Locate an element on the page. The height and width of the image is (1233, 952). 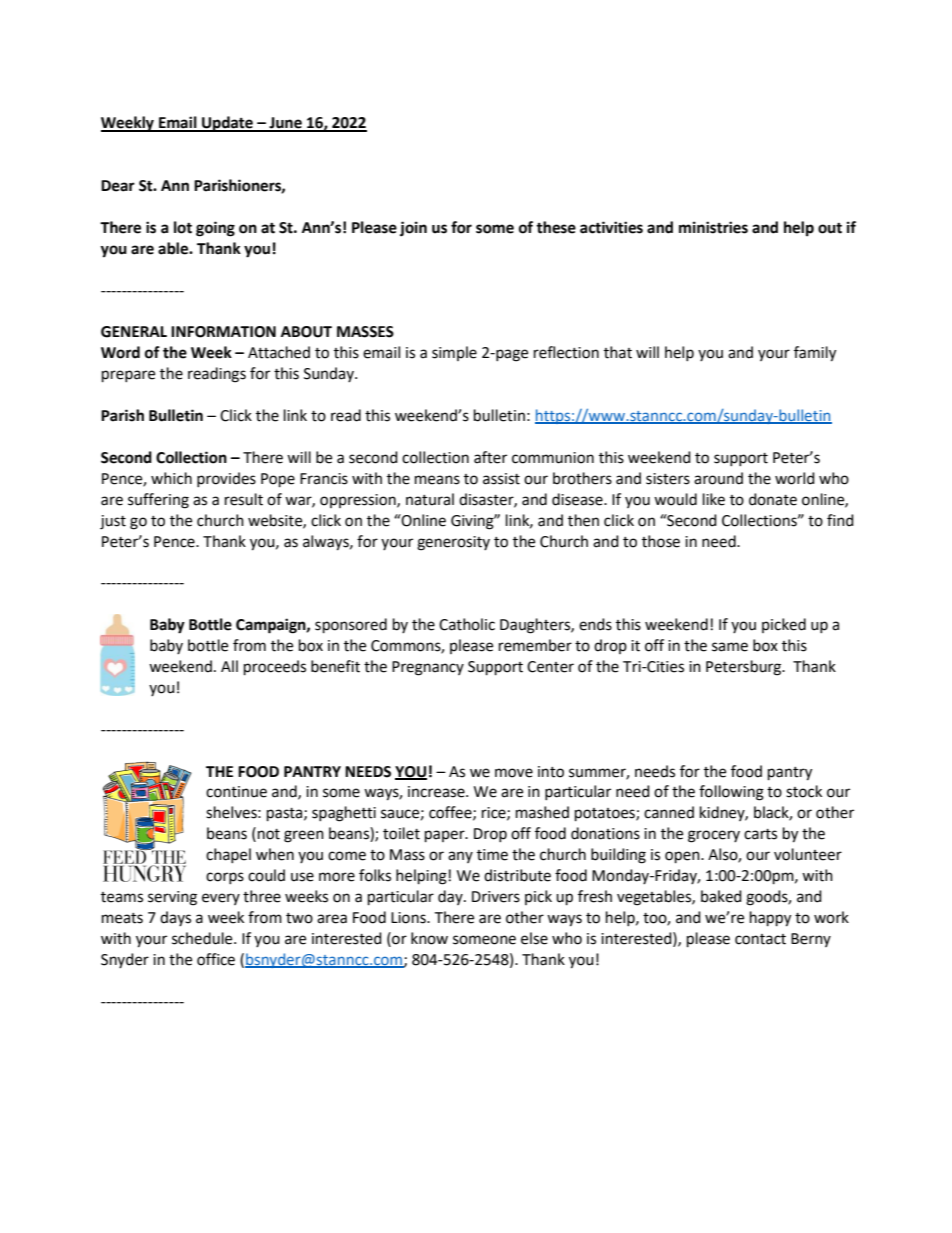
move is located at coordinates (514, 773).
